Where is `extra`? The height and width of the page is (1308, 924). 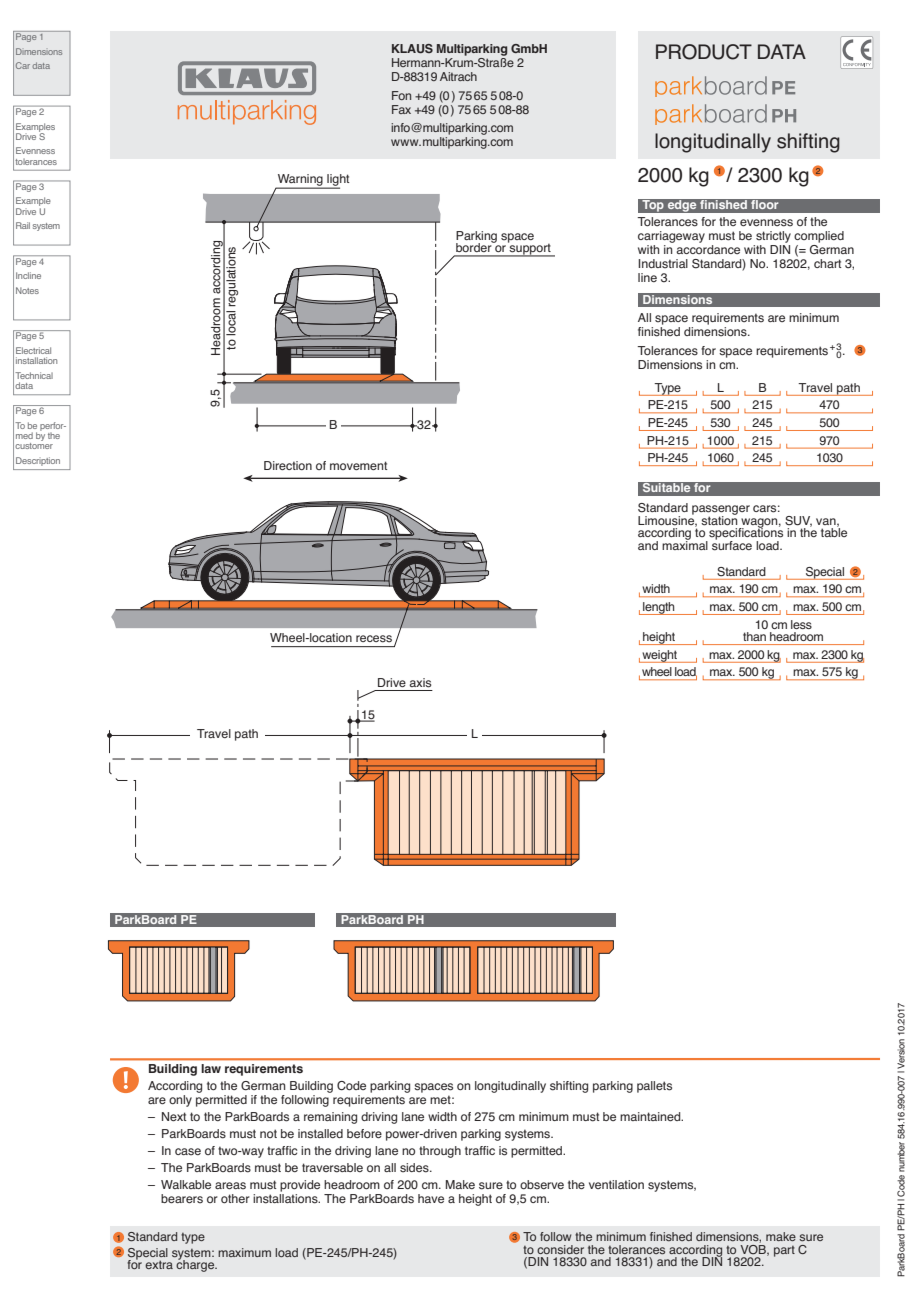
extra is located at coordinates (159, 1264).
